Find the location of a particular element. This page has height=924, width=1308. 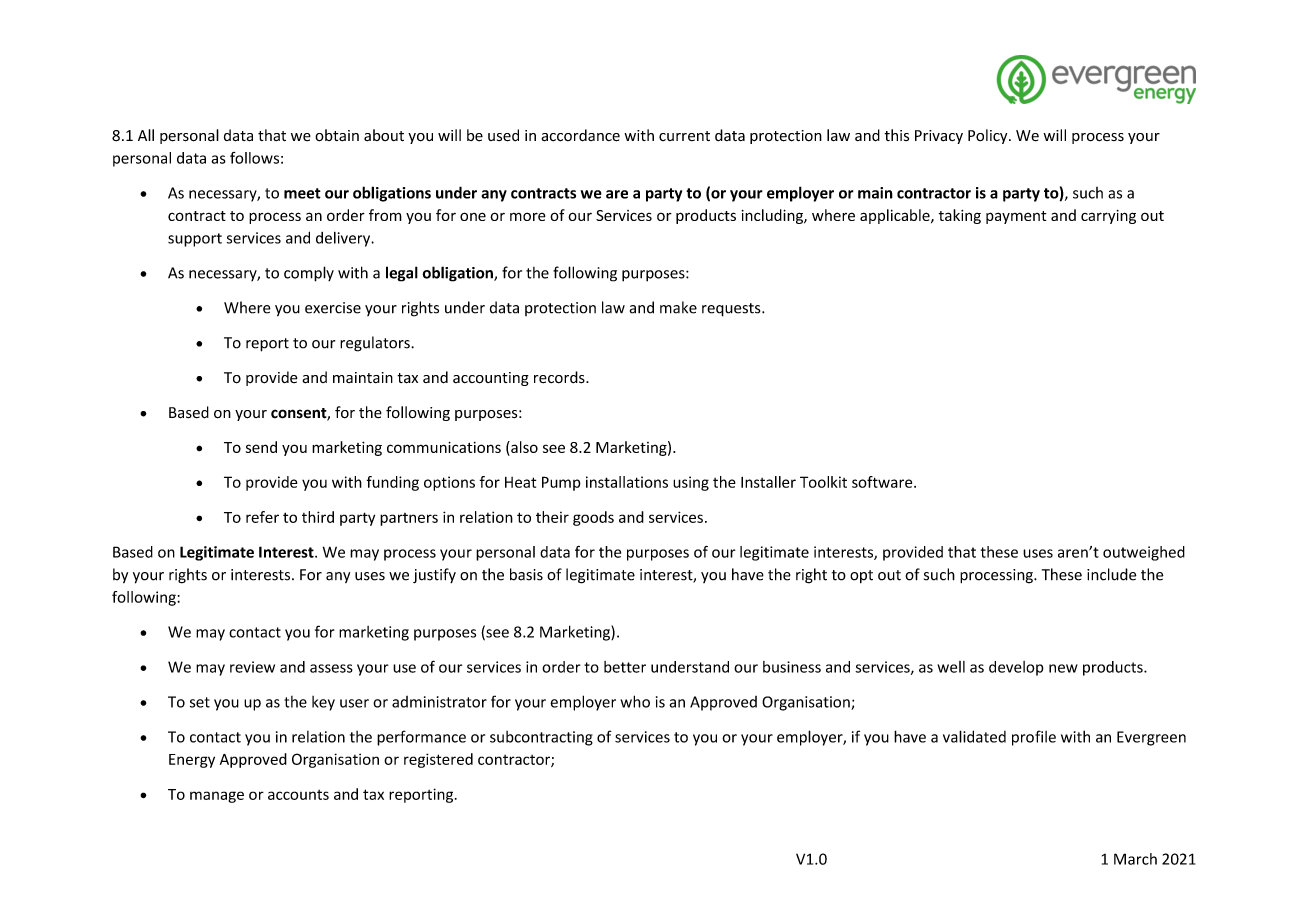

software is located at coordinates (883, 482).
